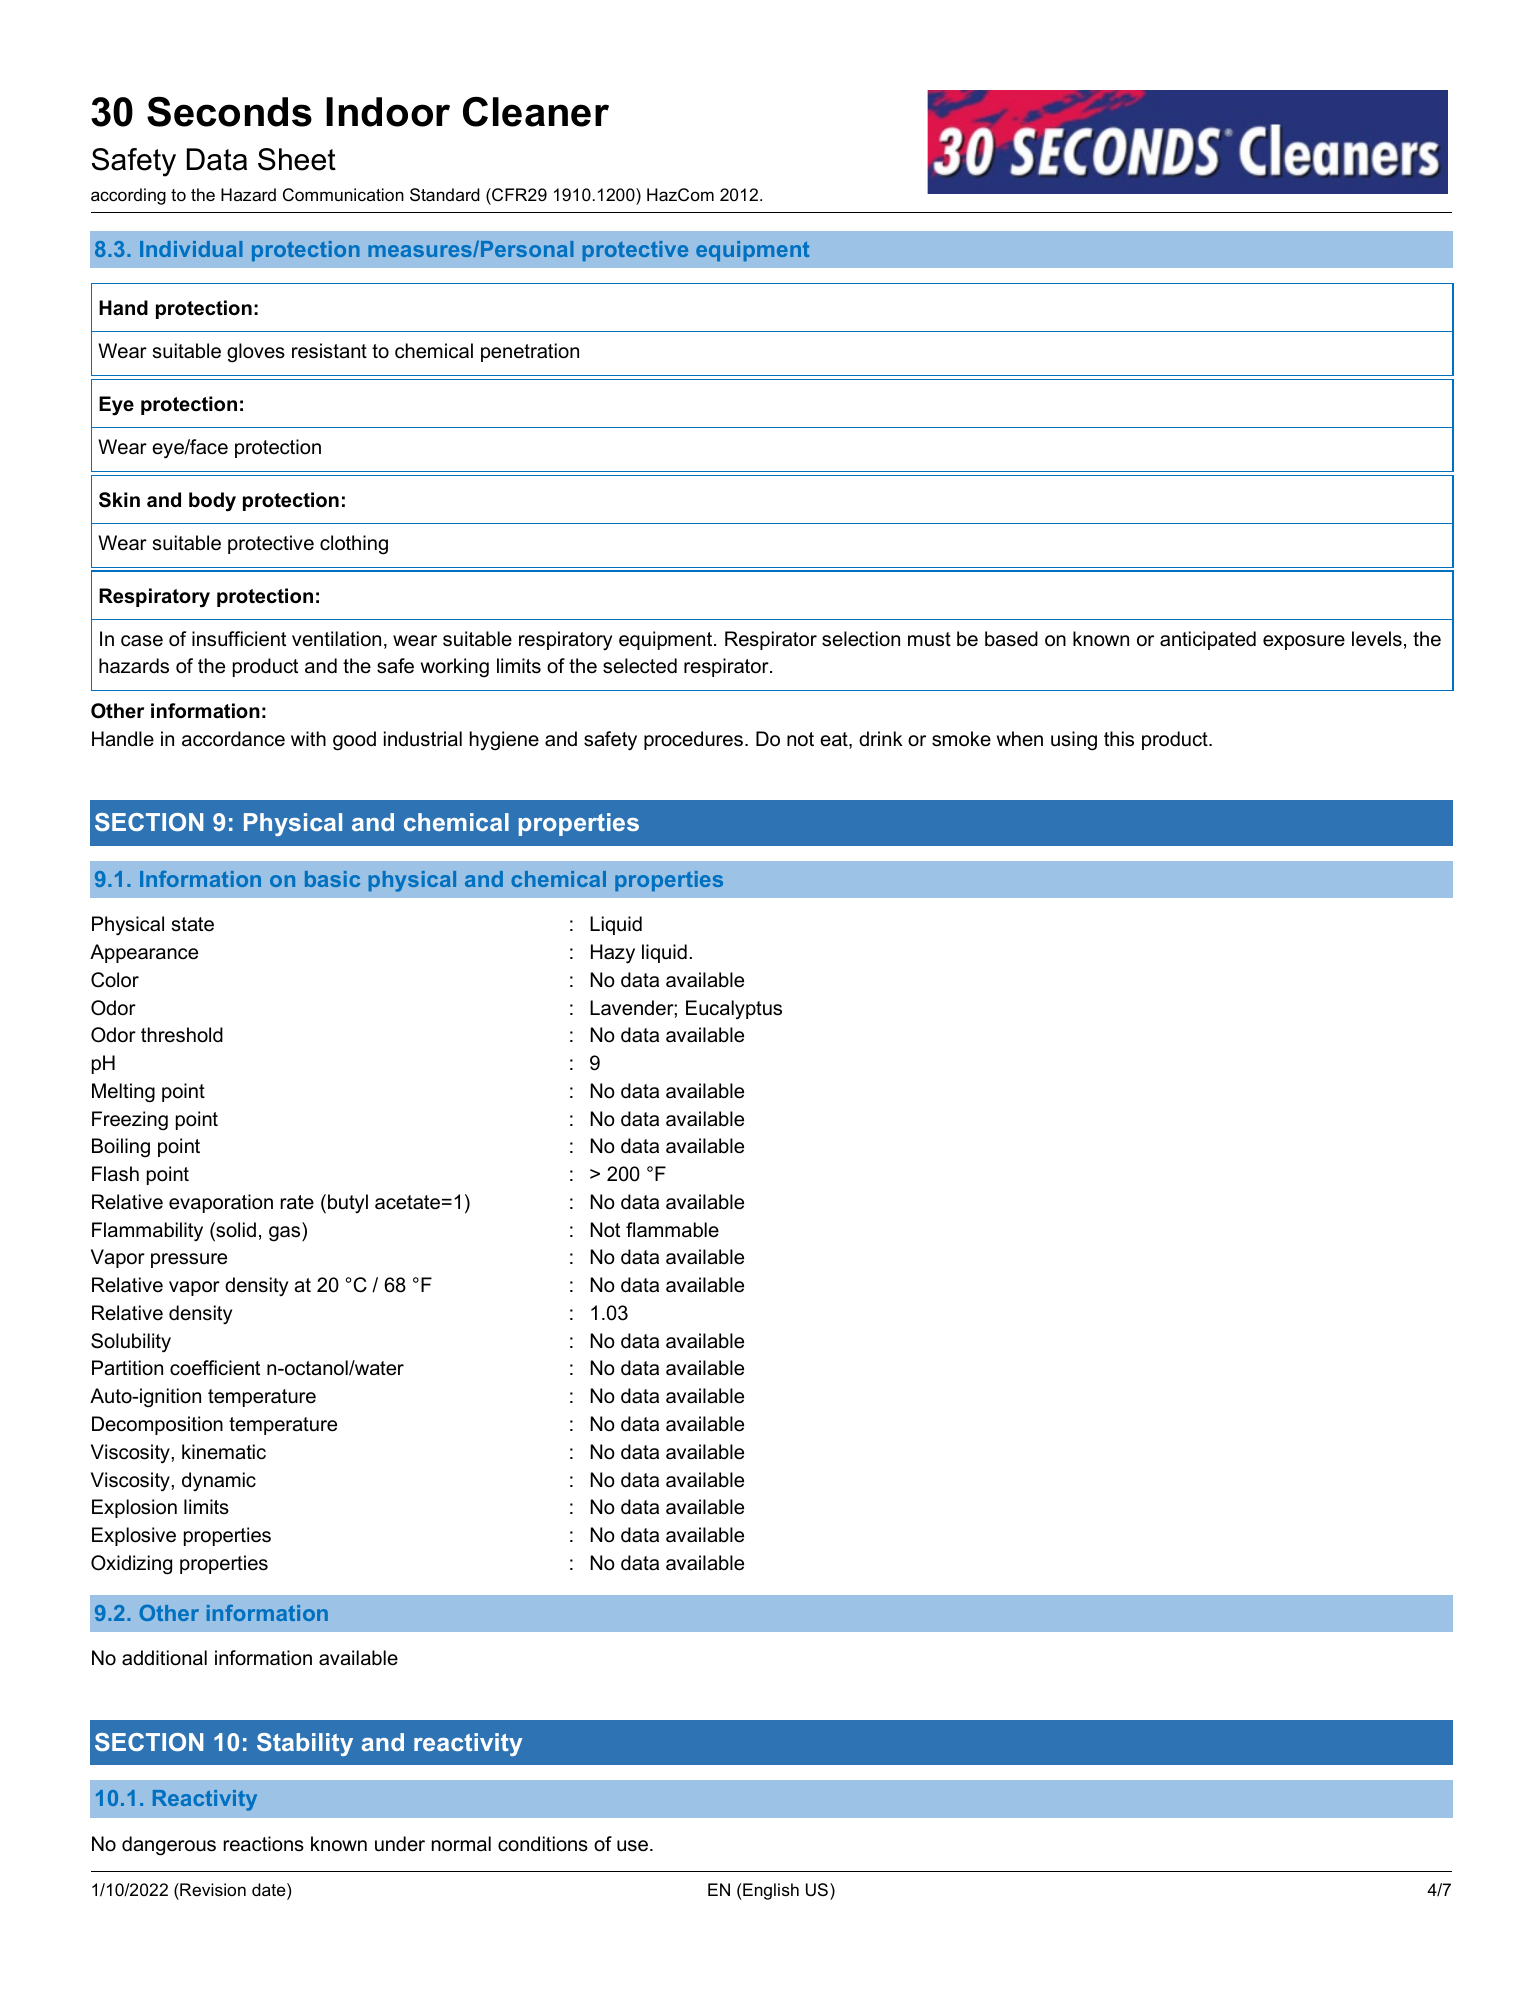 This page has width=1539, height=1992. What do you see at coordinates (224, 1452) in the page?
I see `kinematic` at bounding box center [224, 1452].
